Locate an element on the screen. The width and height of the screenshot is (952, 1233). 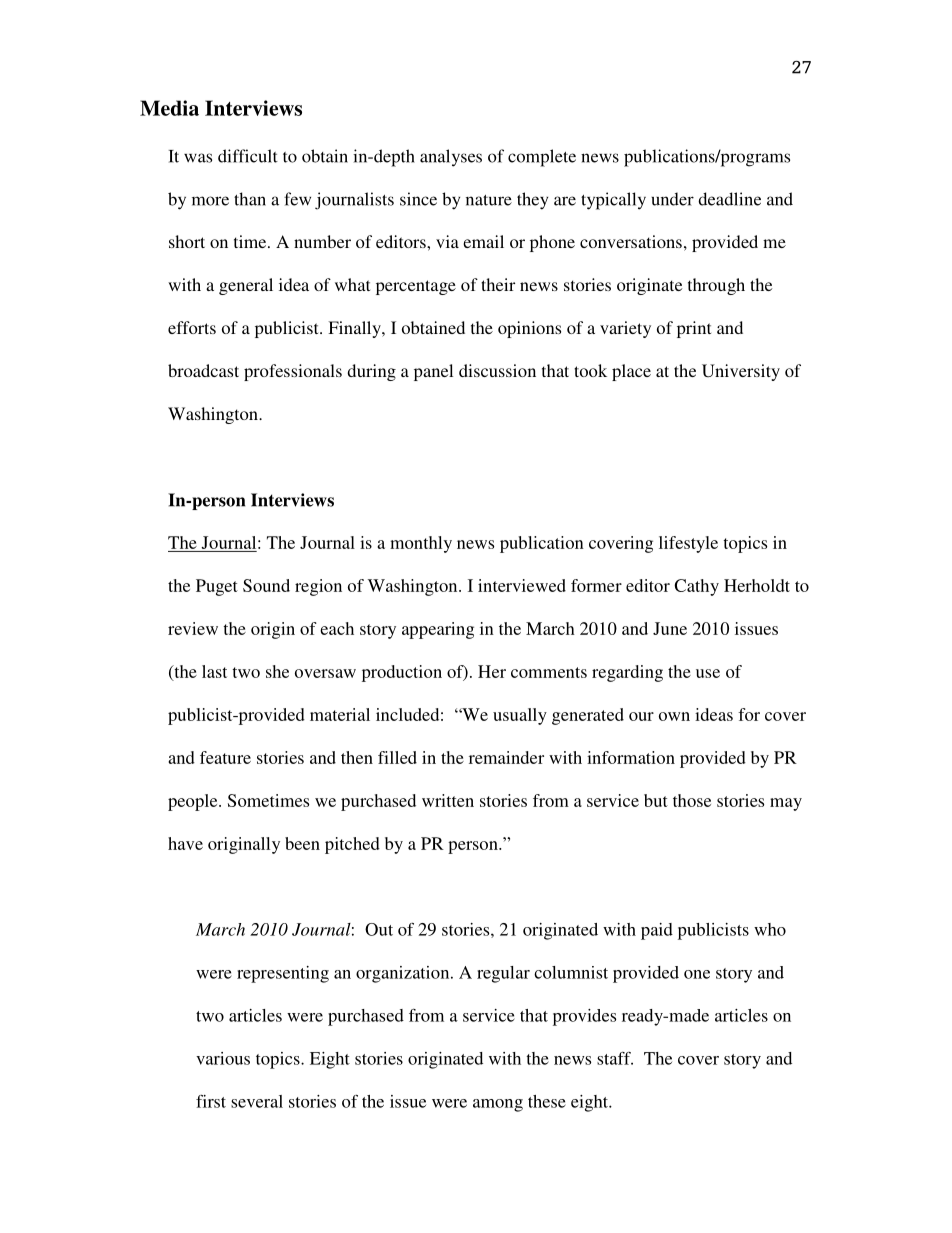
among is located at coordinates (498, 1105).
